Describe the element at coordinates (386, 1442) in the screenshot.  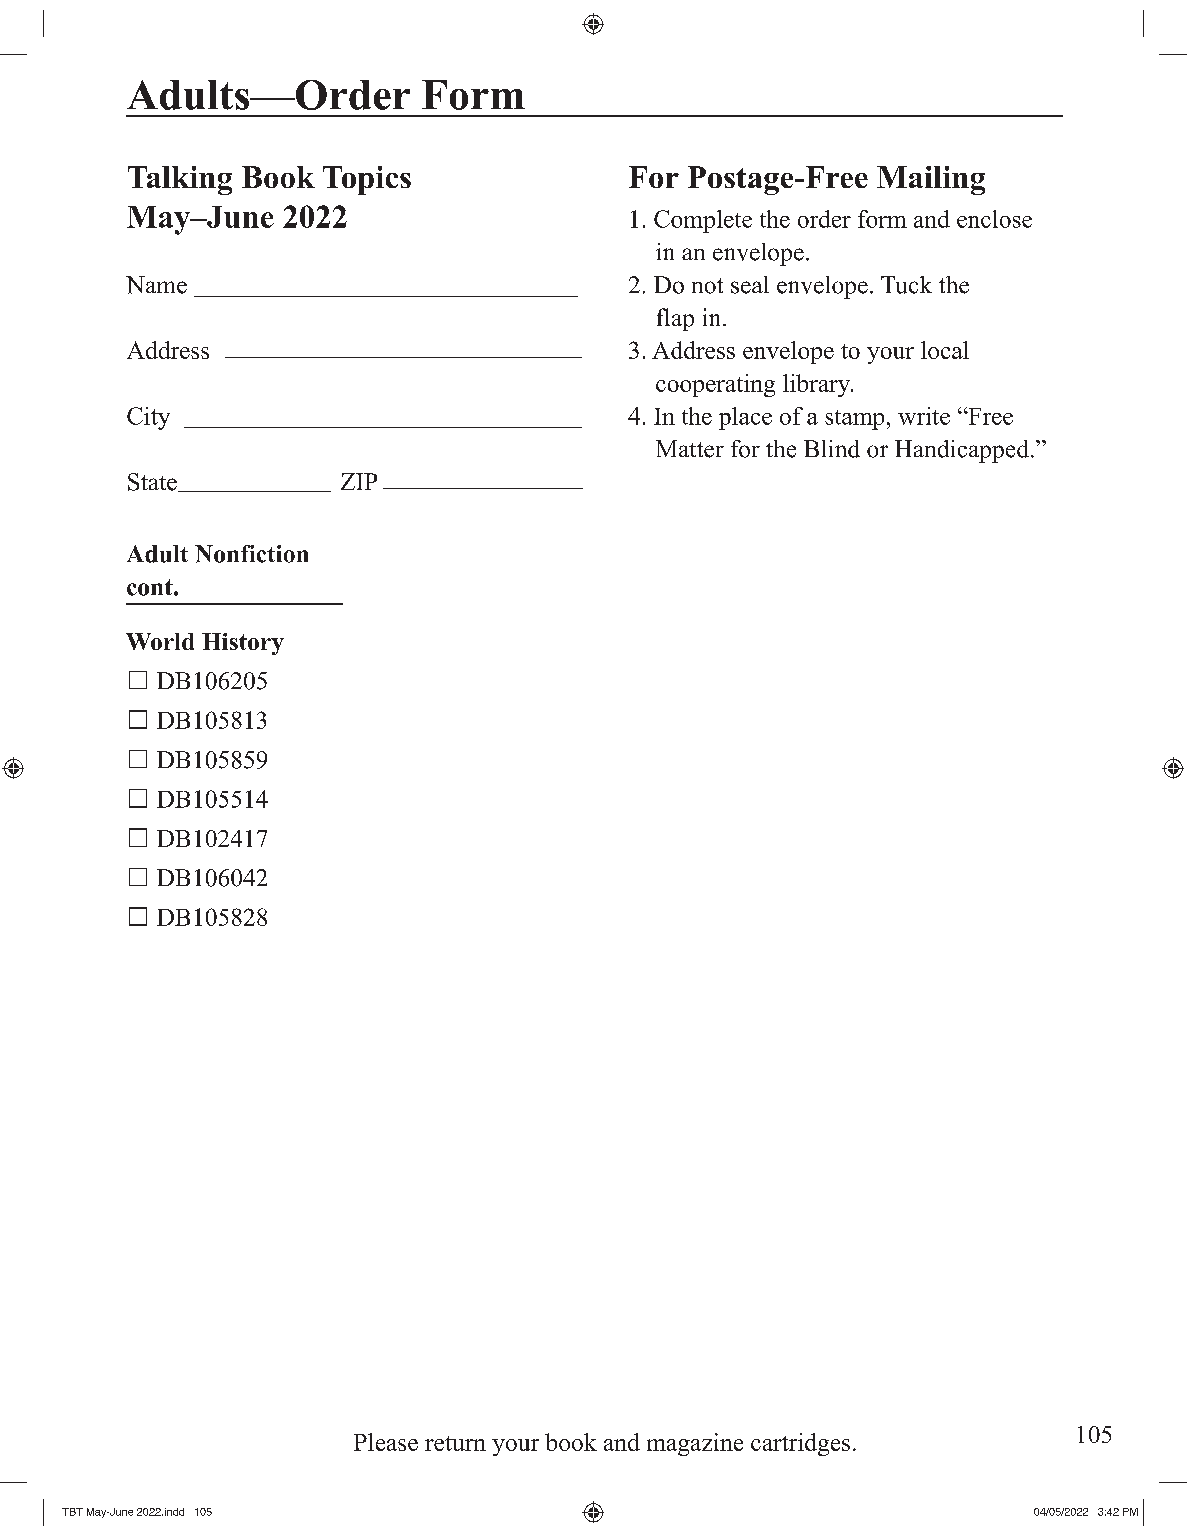
I see `Please` at that location.
